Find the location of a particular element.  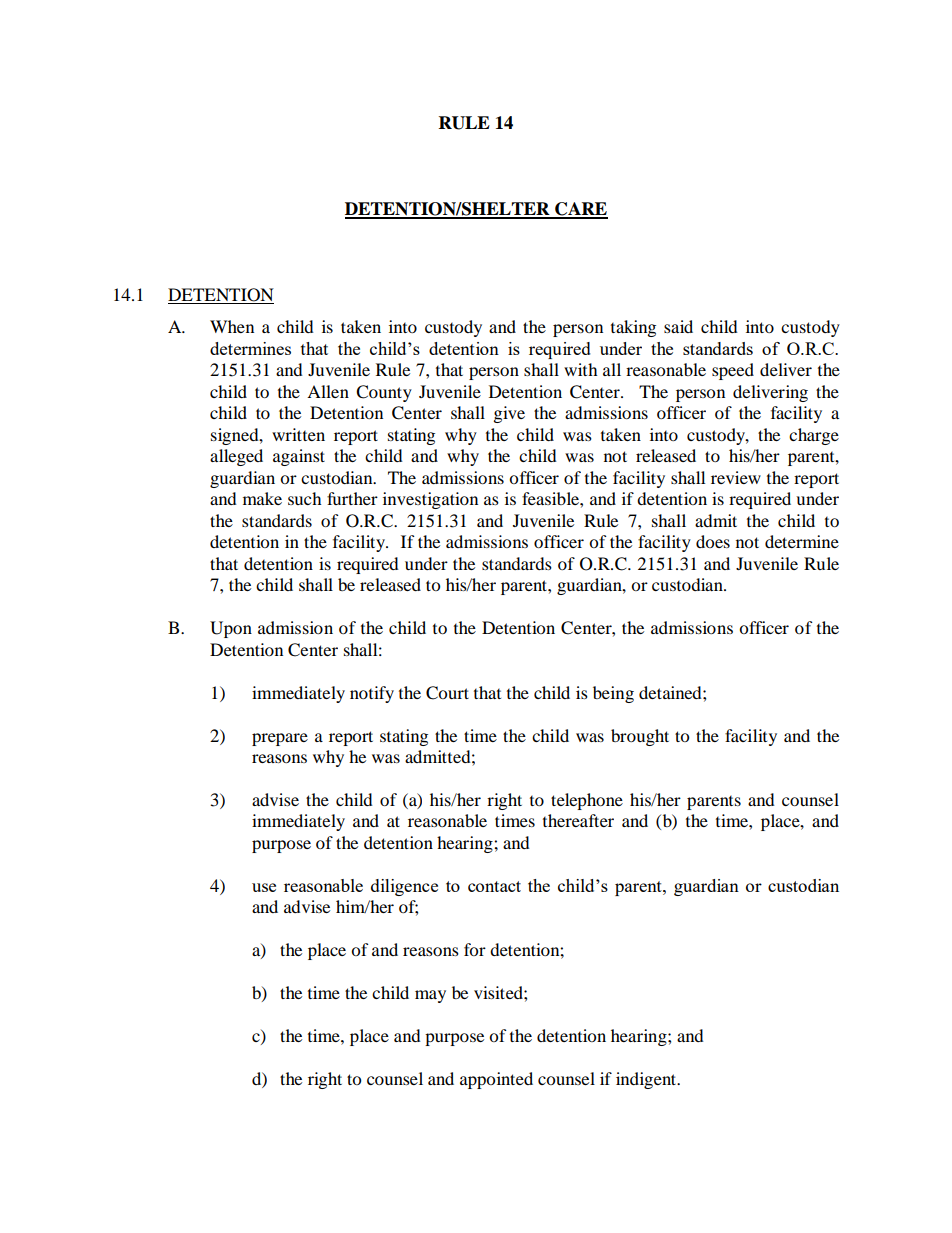

such is located at coordinates (305, 498).
